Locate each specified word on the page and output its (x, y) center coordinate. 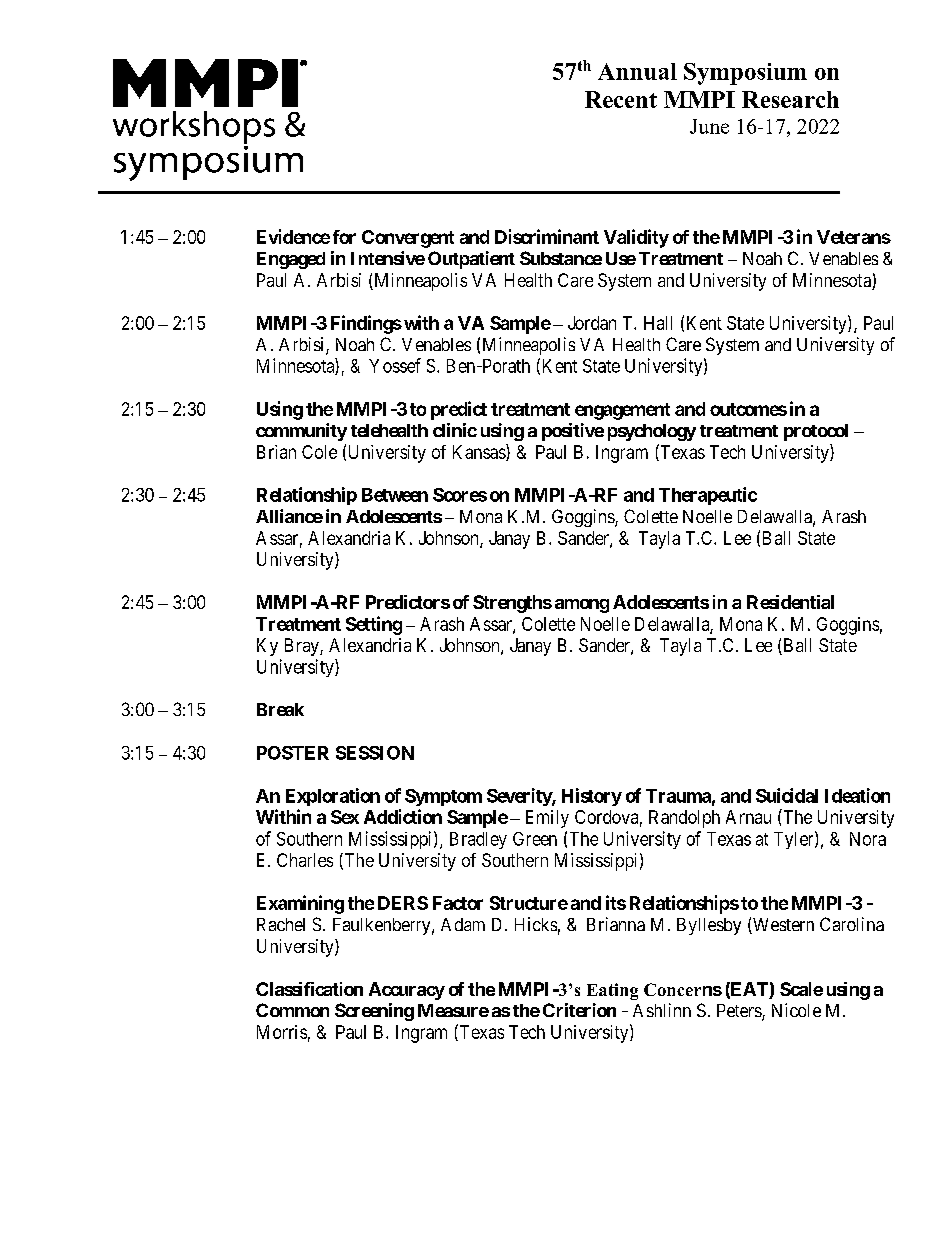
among (582, 606)
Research (790, 99)
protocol (816, 432)
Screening (374, 1012)
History (592, 797)
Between (395, 495)
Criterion (579, 1010)
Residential (790, 602)
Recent (621, 99)
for (344, 237)
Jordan (592, 323)
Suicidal (787, 795)
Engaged (291, 260)
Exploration (333, 797)
